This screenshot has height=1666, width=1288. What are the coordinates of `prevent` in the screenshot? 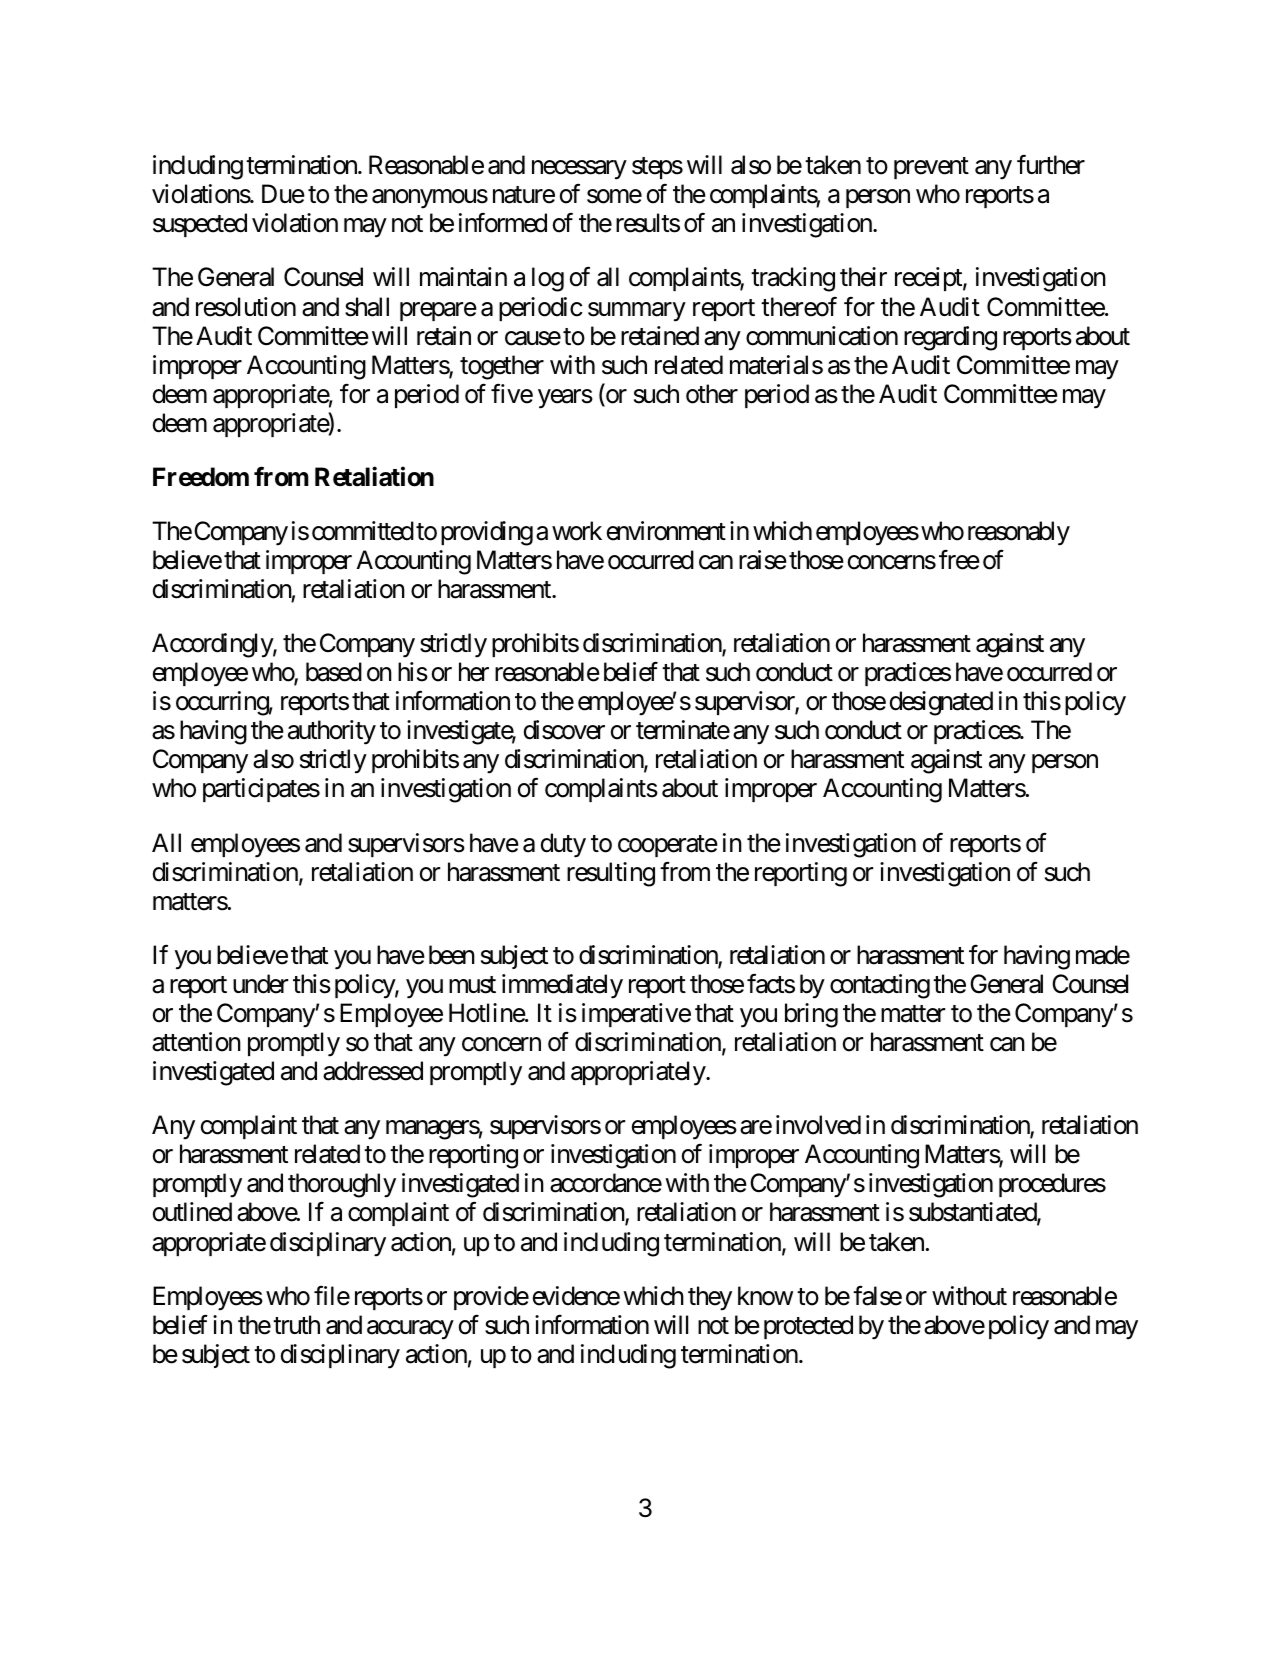 It's located at (931, 168).
